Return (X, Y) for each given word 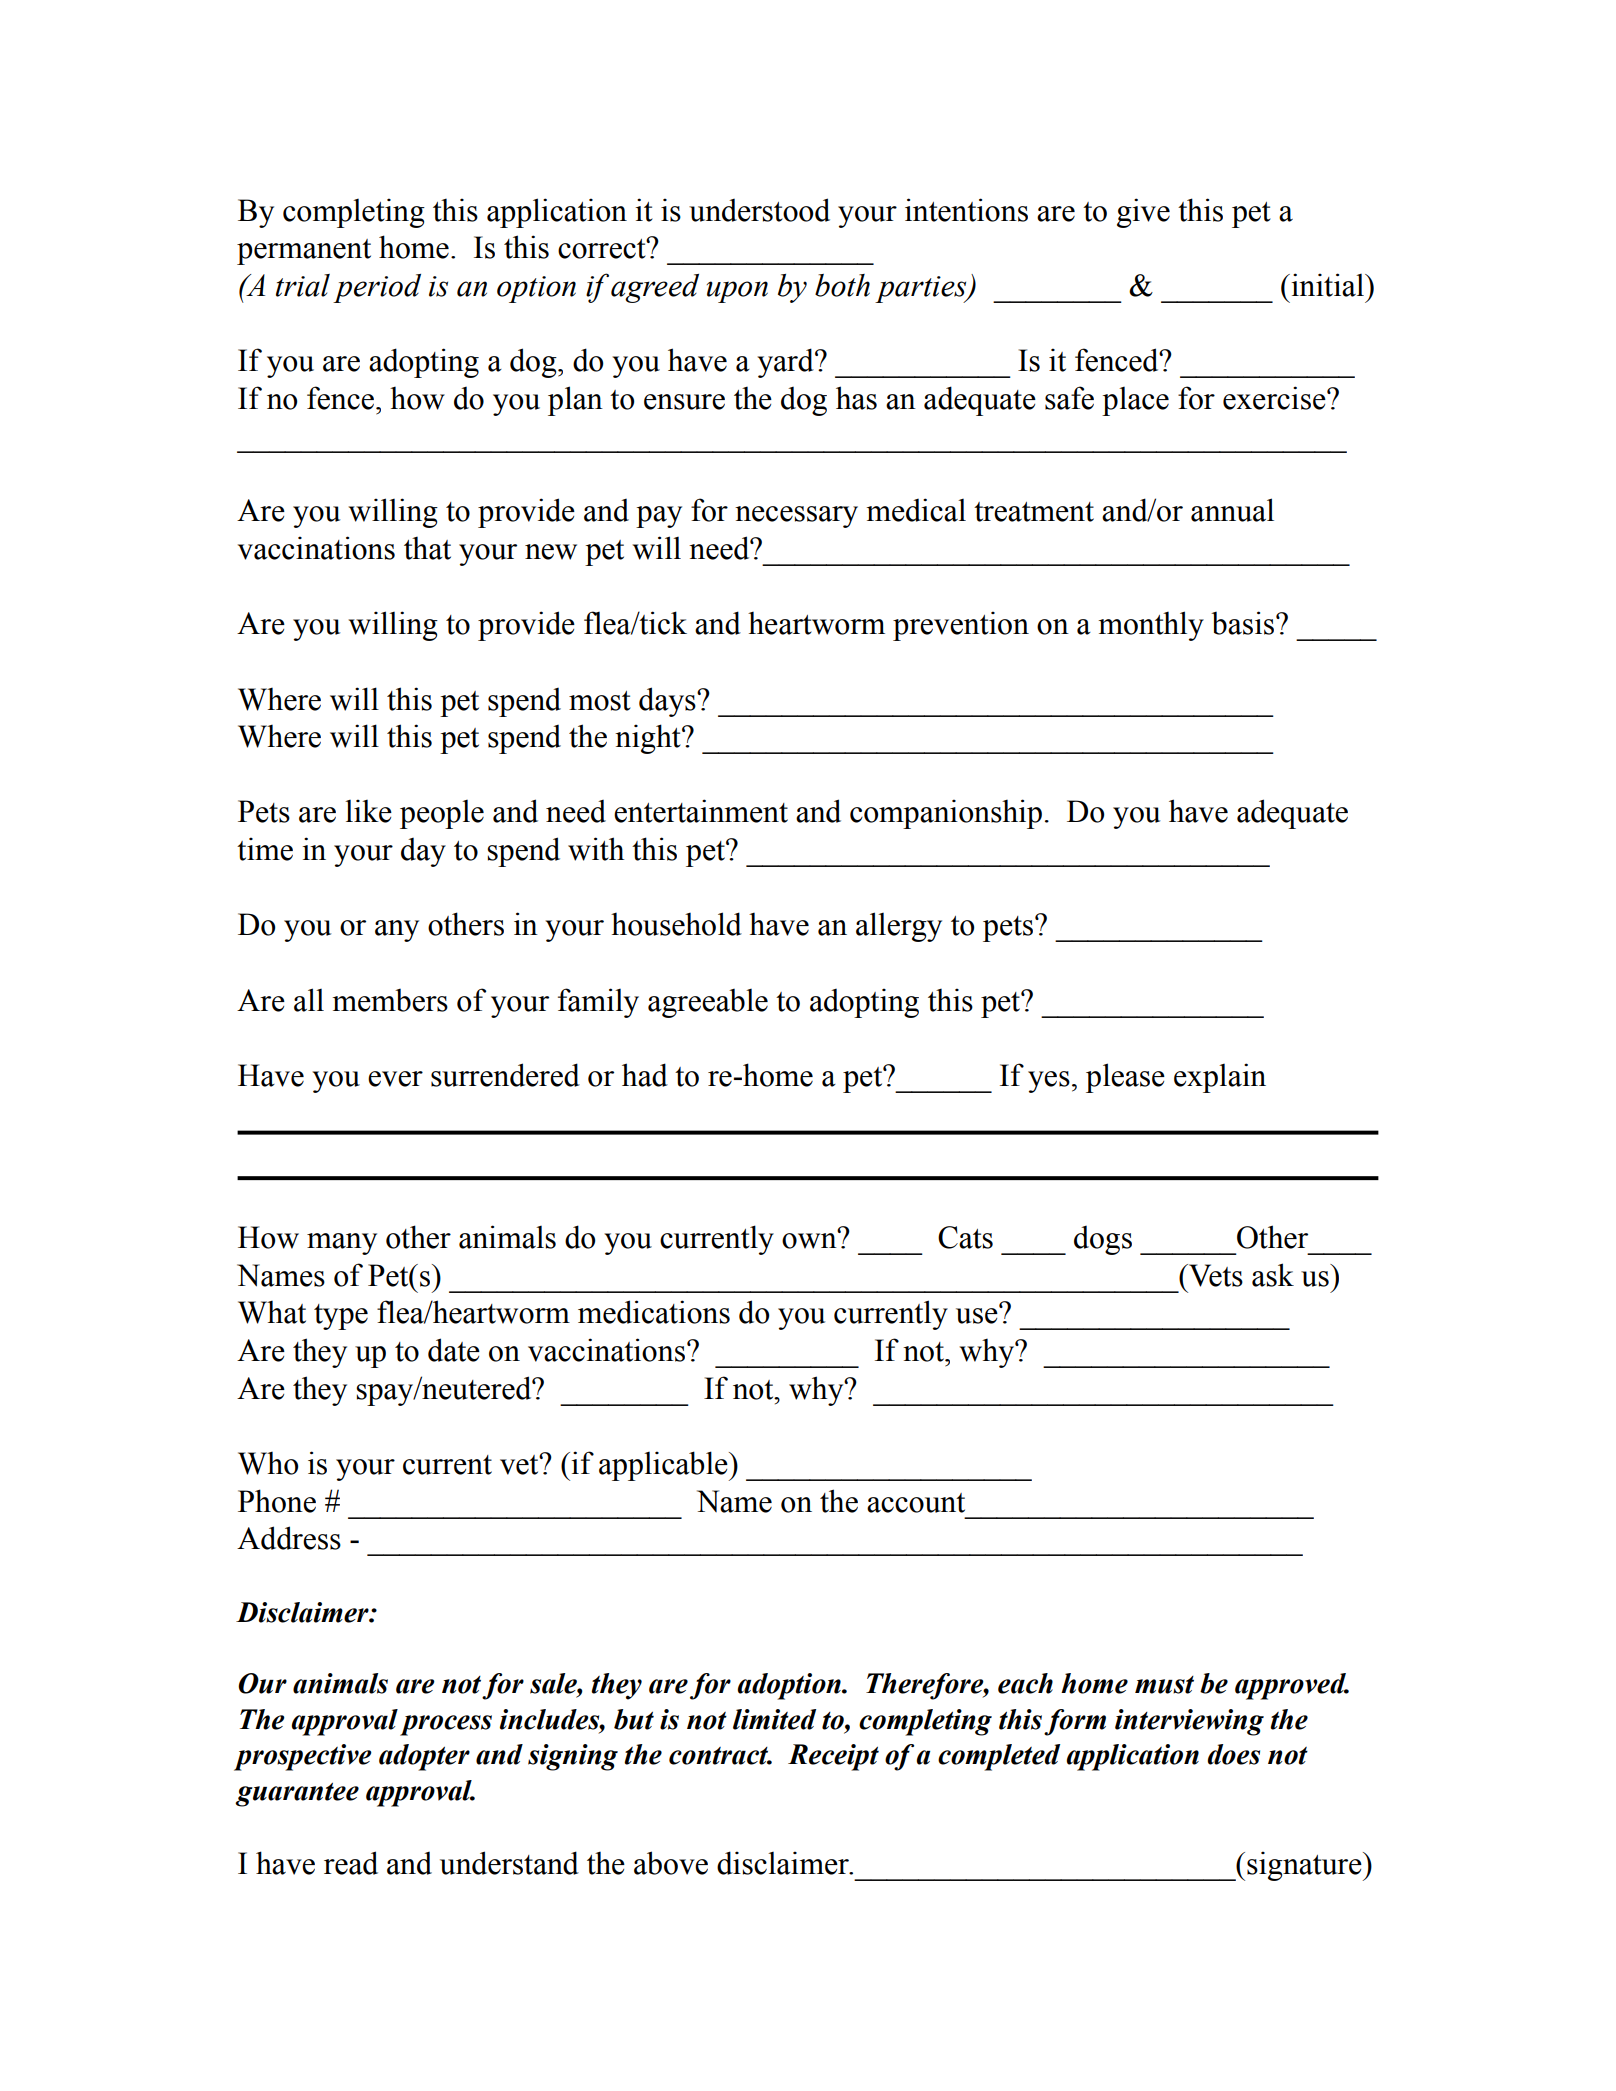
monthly (1151, 626)
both (842, 285)
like (368, 811)
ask (1273, 1275)
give (1143, 213)
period (377, 288)
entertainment (701, 811)
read (351, 1863)
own (810, 1240)
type (341, 1317)
